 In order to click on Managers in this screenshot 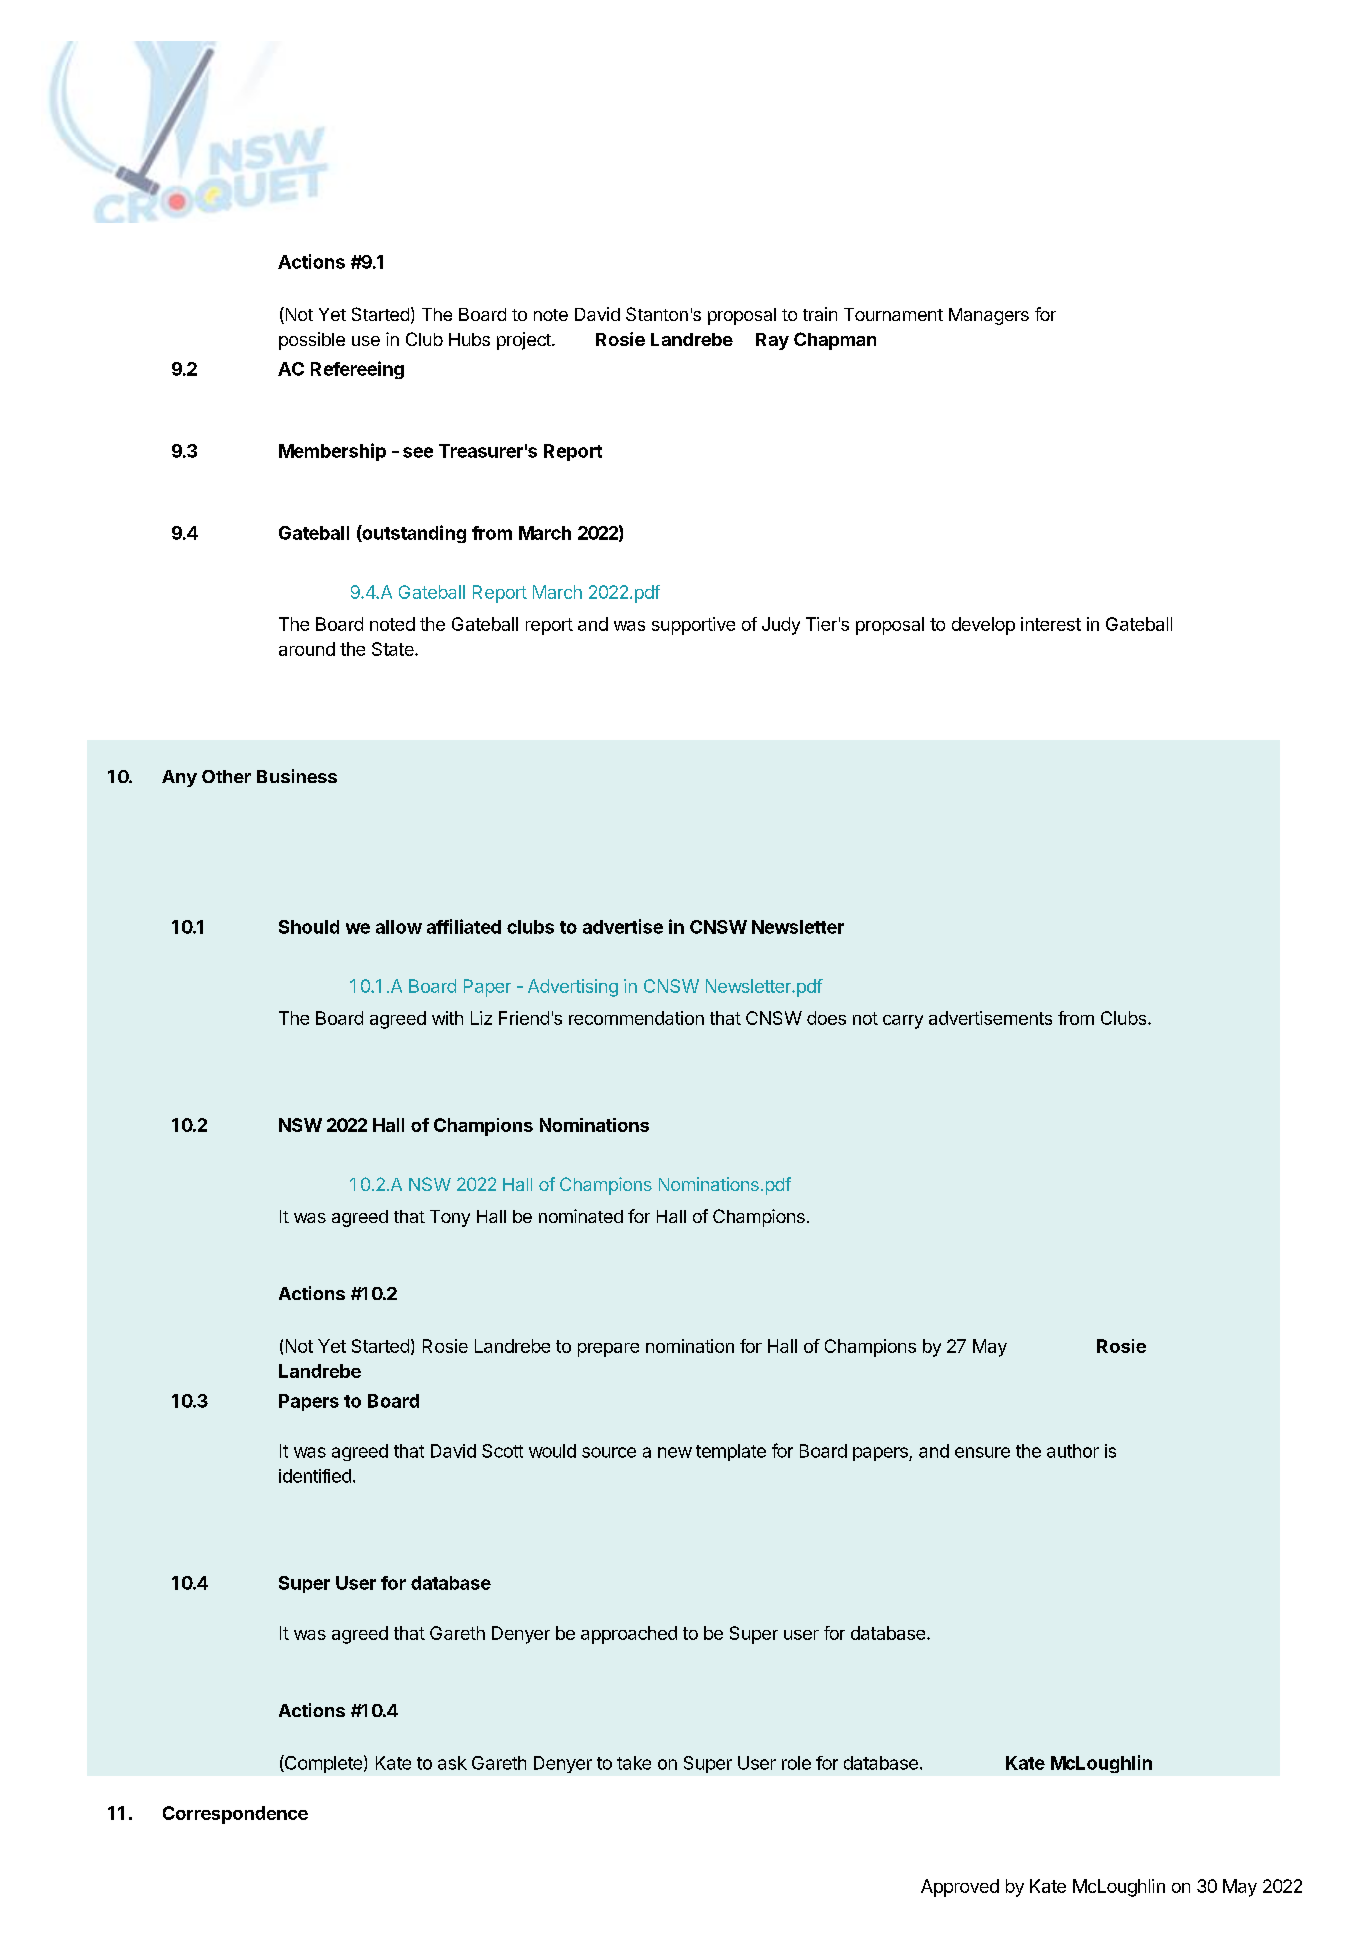, I will do `click(989, 316)`.
